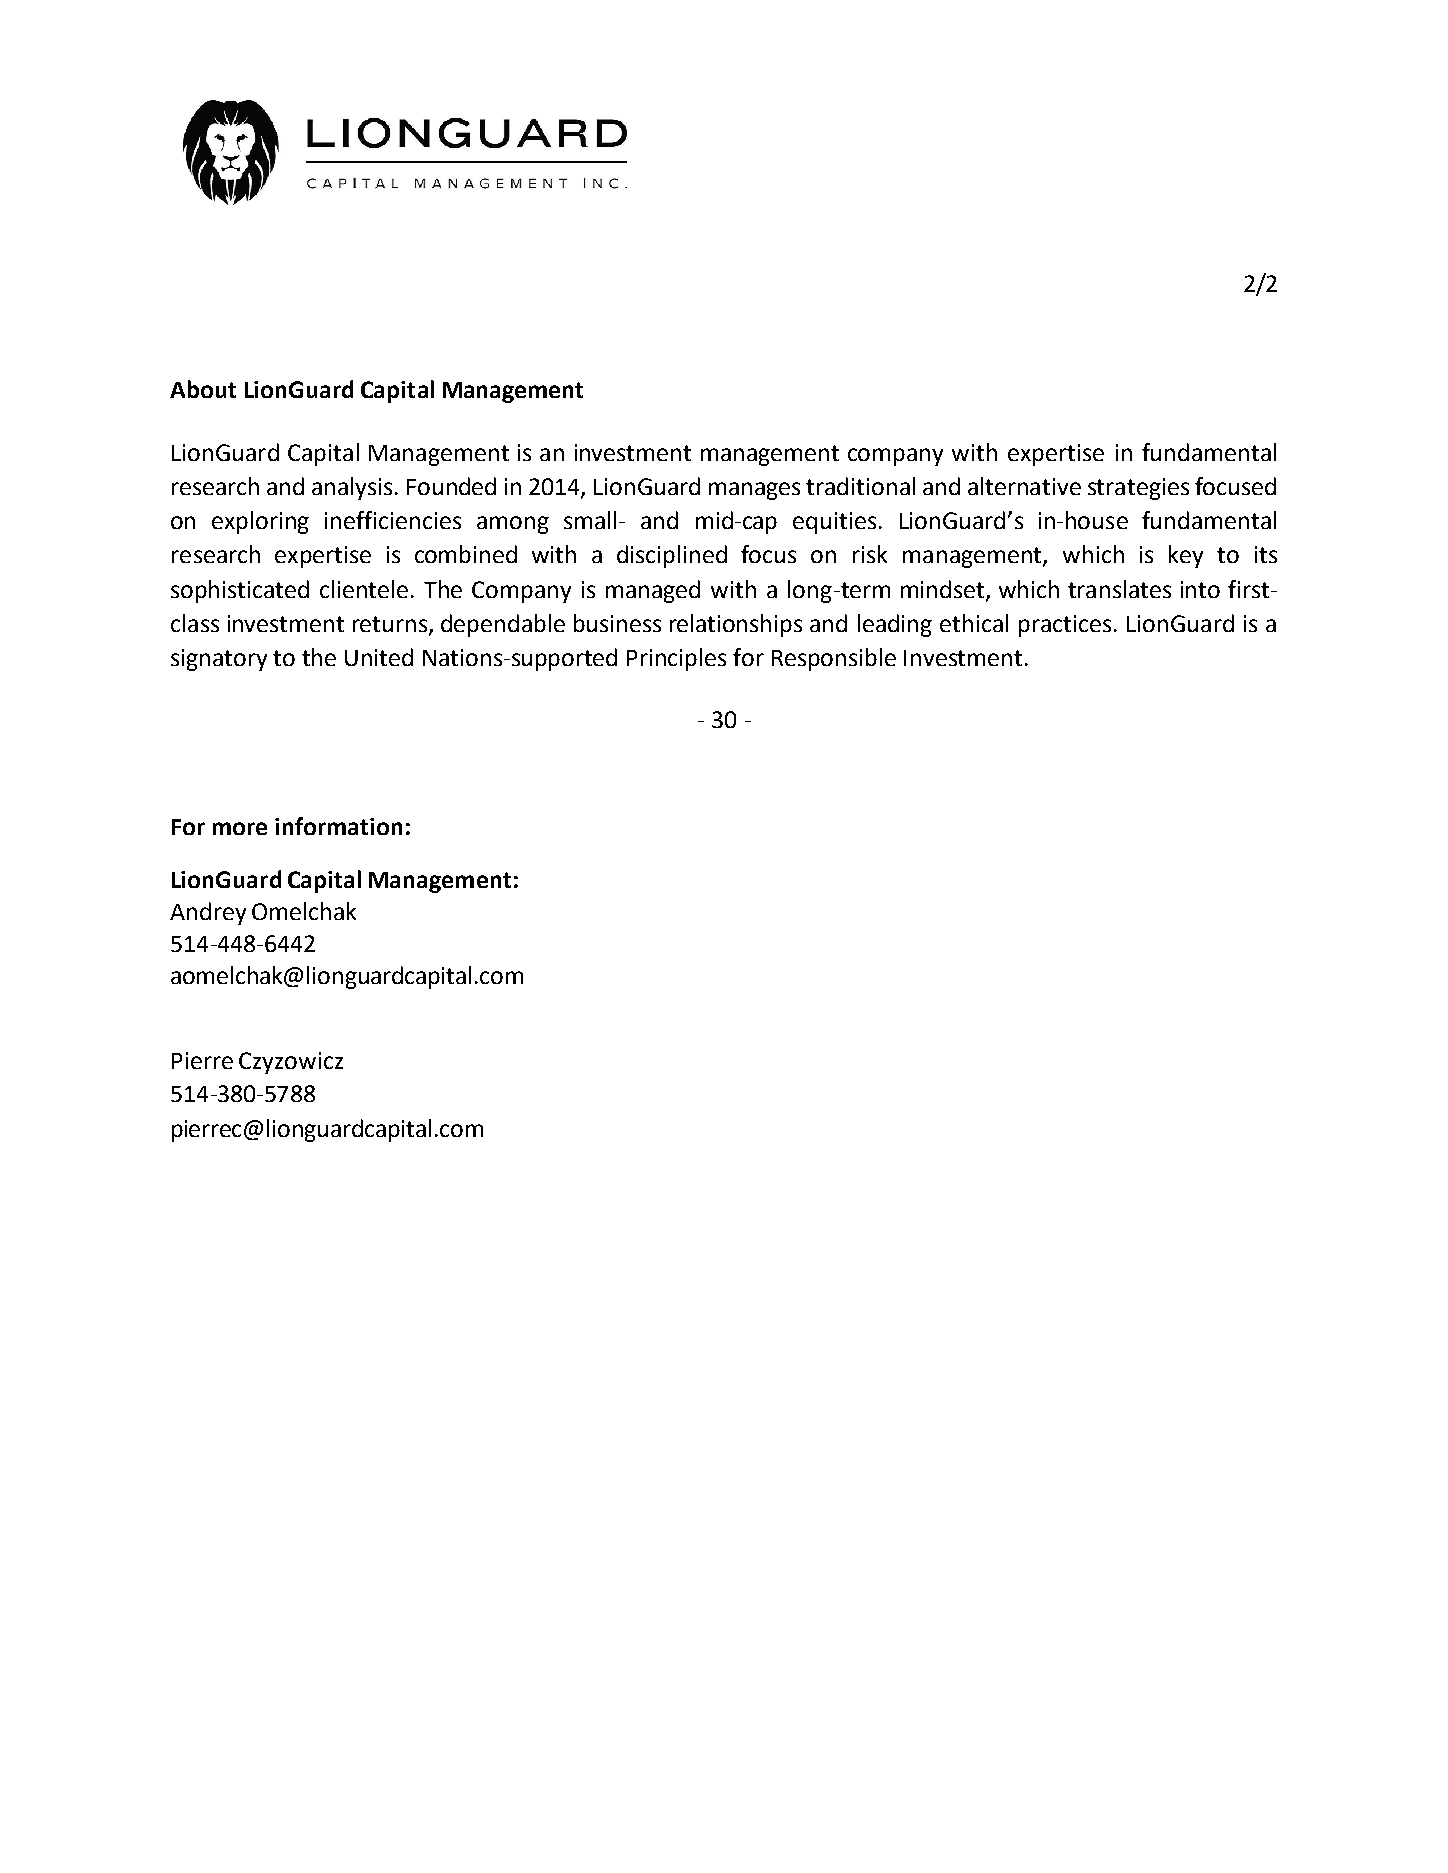  Describe the element at coordinates (676, 659) in the screenshot. I see `Principles` at that location.
